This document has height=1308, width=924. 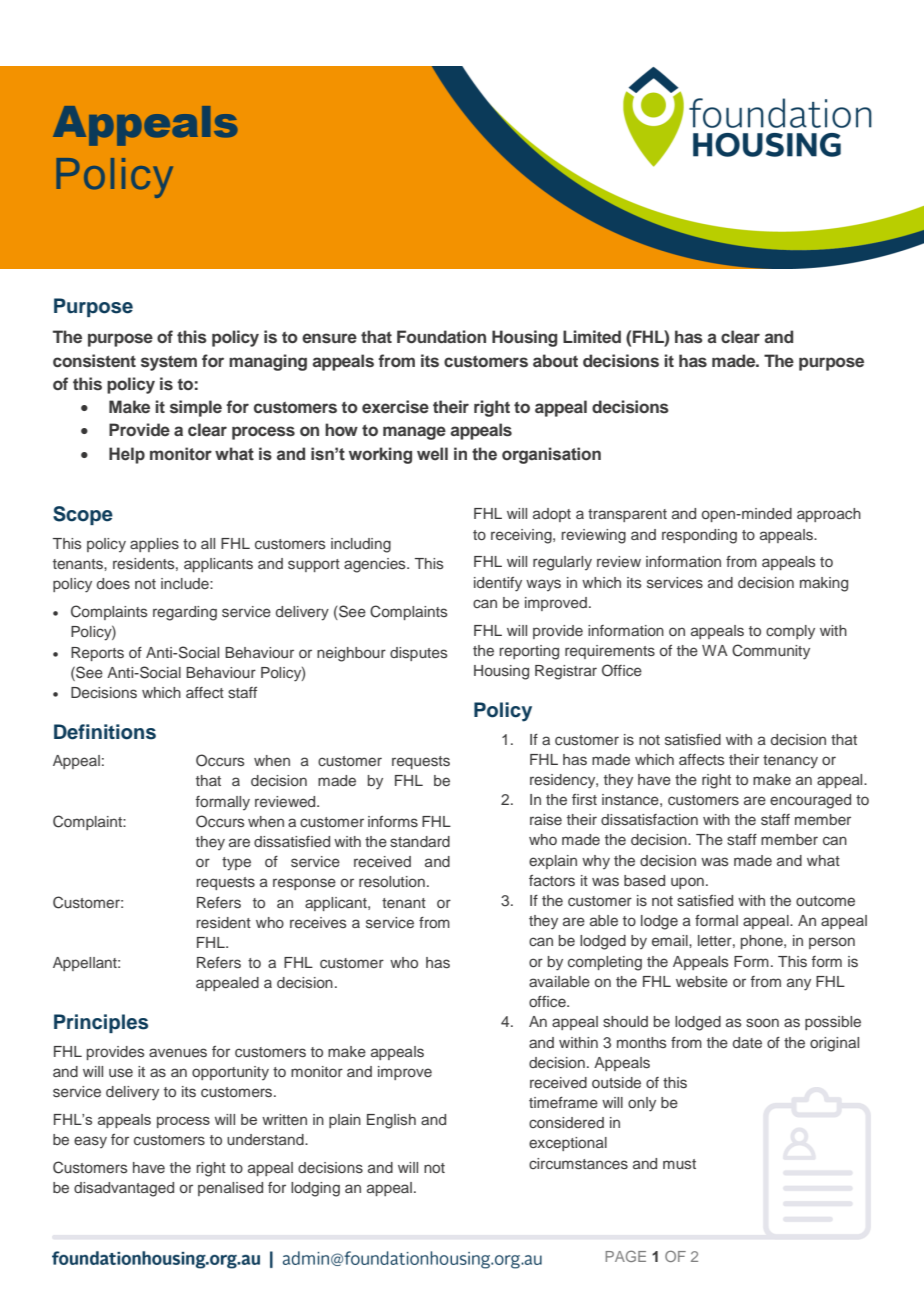 I want to click on Foundation, so click(x=441, y=336).
